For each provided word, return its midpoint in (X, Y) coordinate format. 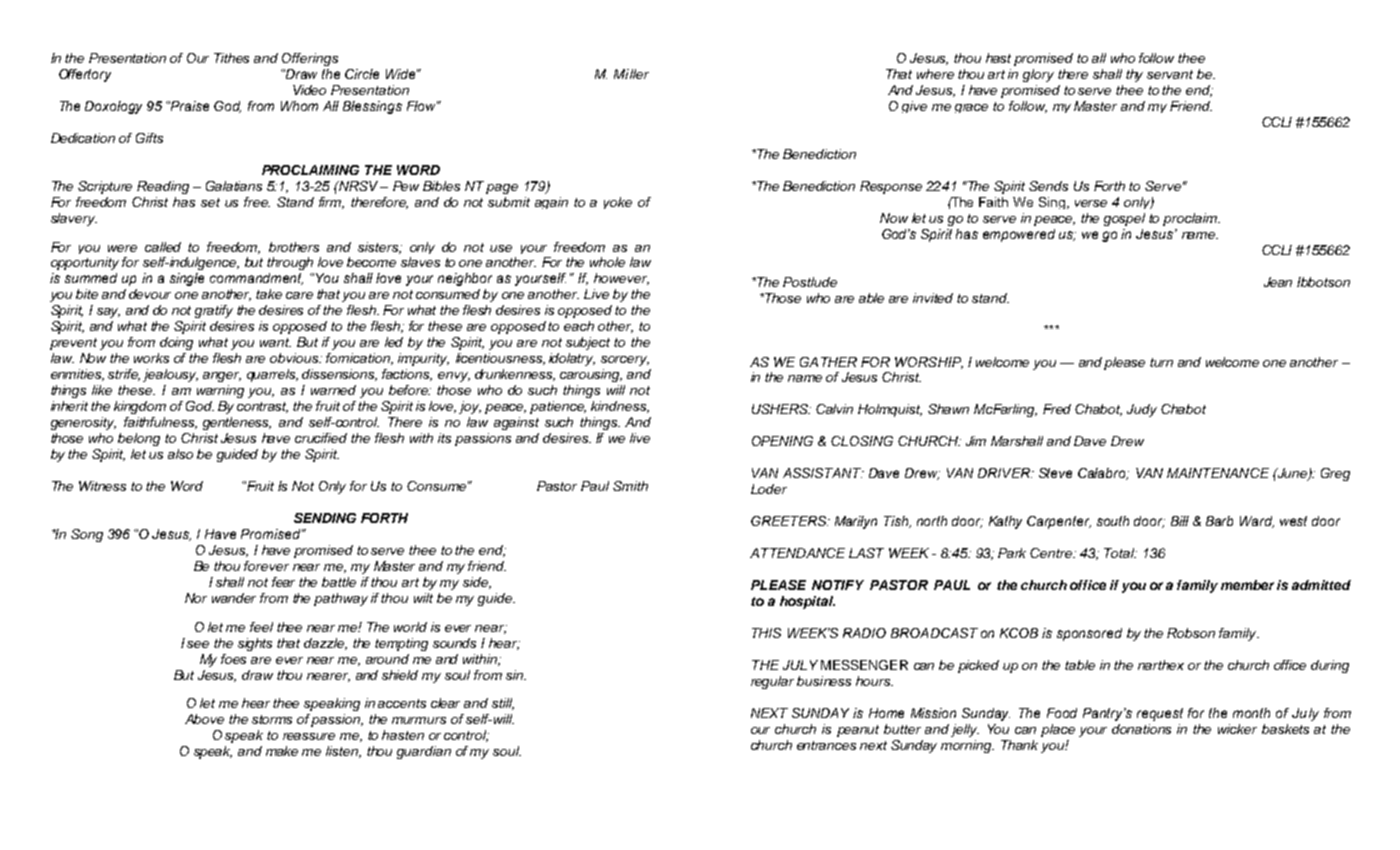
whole (607, 262)
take (269, 294)
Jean (1278, 282)
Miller (631, 74)
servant (1170, 74)
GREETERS (790, 521)
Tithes (231, 58)
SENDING (325, 518)
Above (204, 719)
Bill (1180, 521)
